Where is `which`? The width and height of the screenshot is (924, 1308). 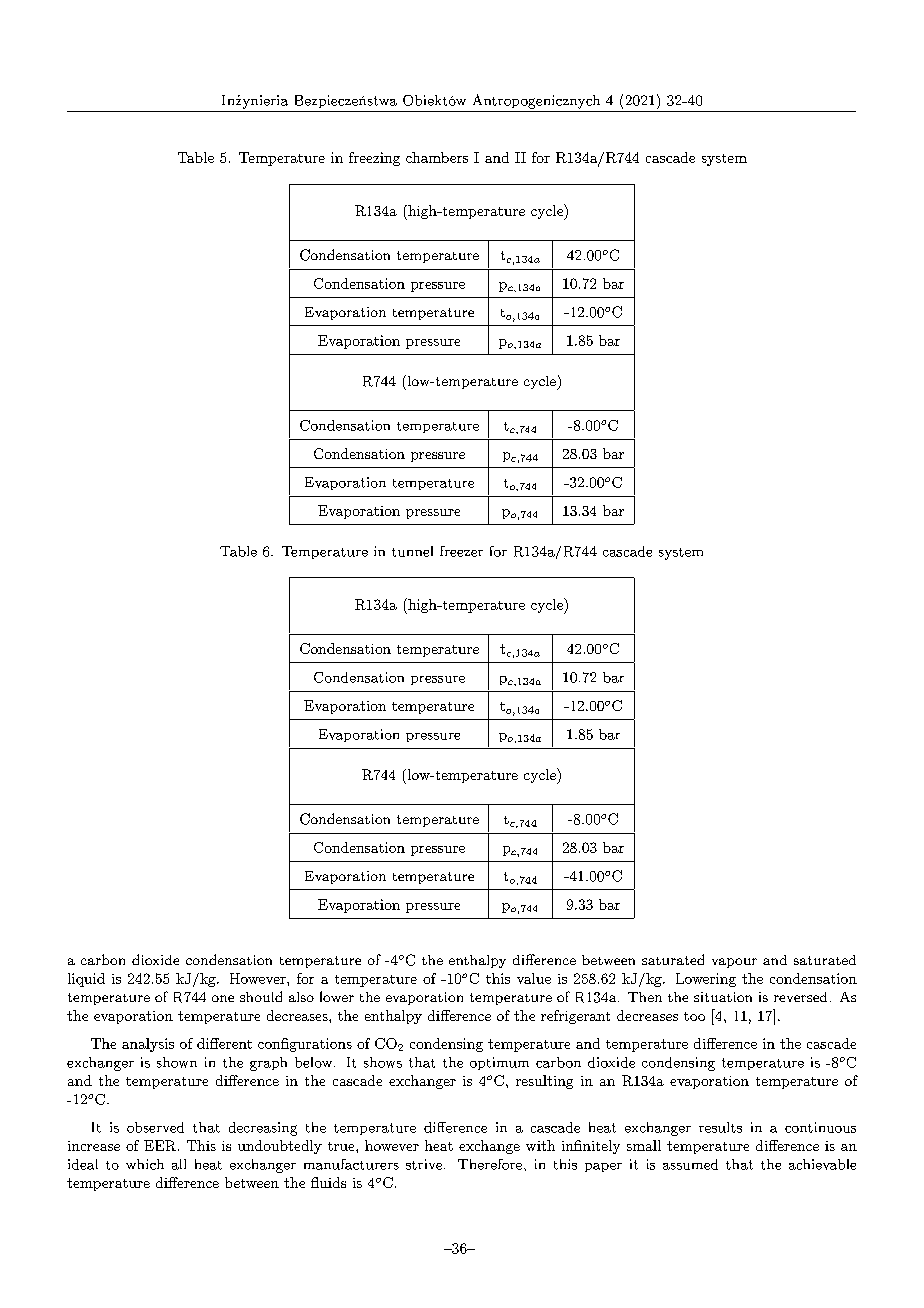 which is located at coordinates (145, 1164).
